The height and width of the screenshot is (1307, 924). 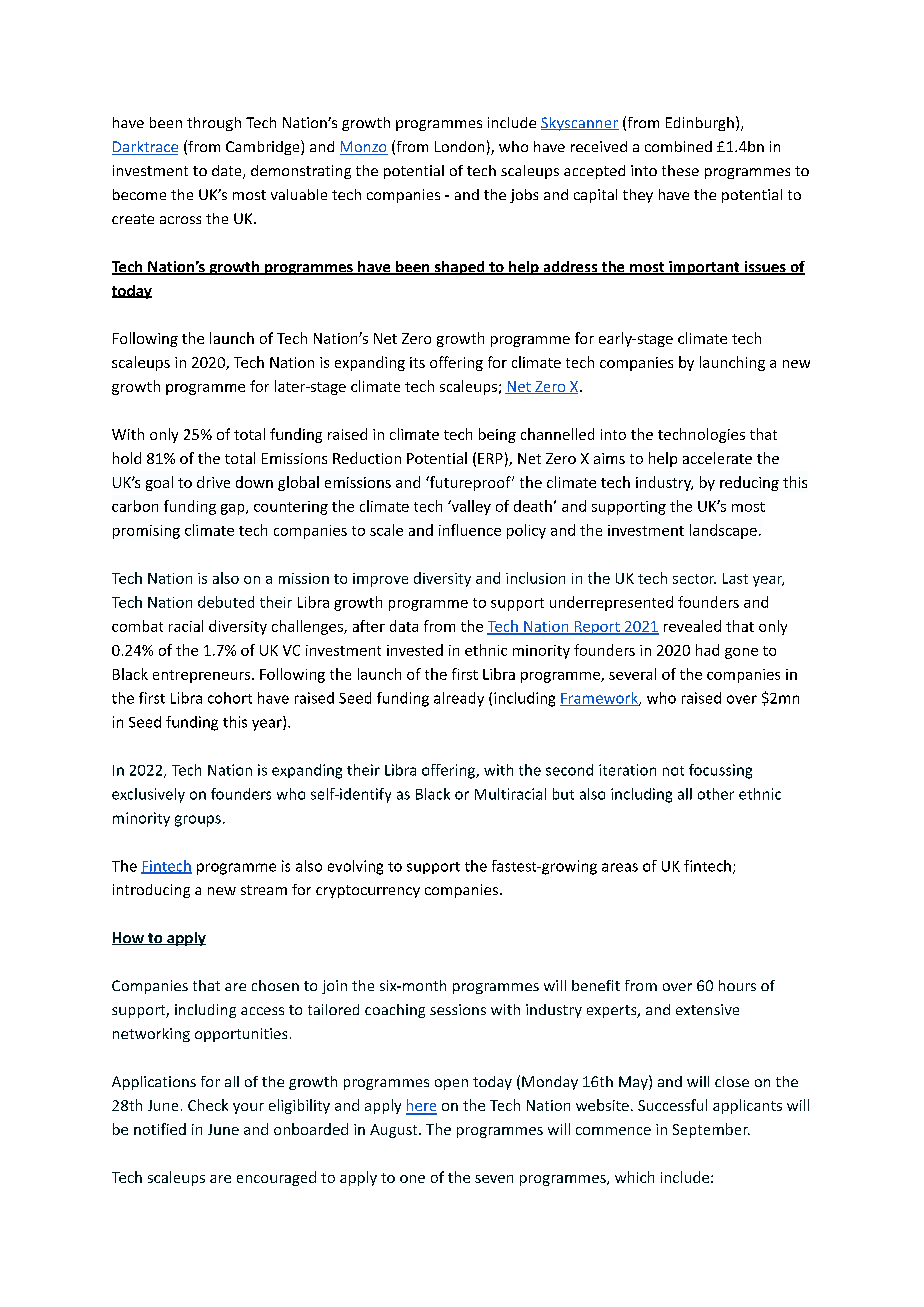 What do you see at coordinates (459, 146) in the screenshot?
I see `London` at bounding box center [459, 146].
